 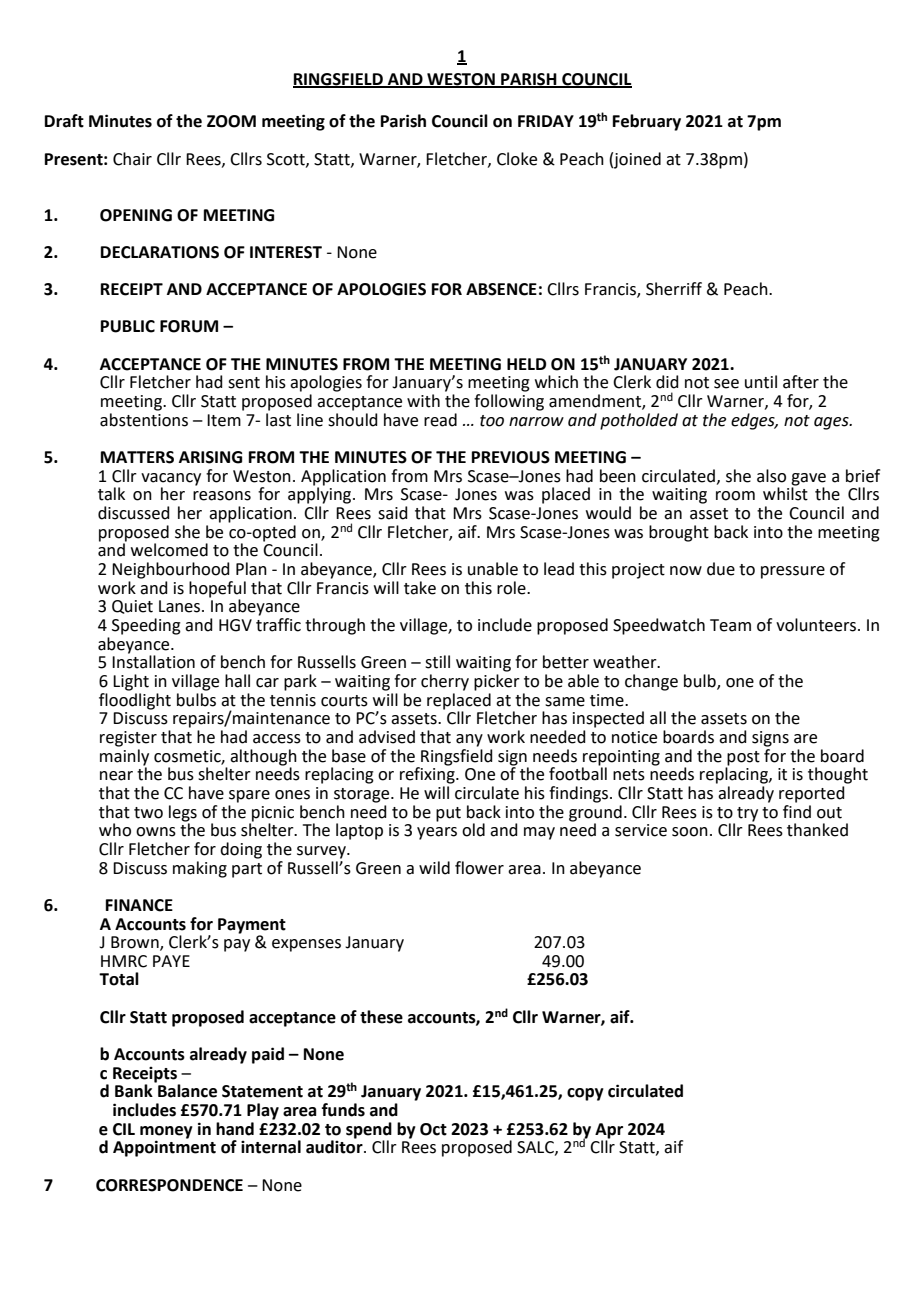 I want to click on Team, so click(x=730, y=625).
